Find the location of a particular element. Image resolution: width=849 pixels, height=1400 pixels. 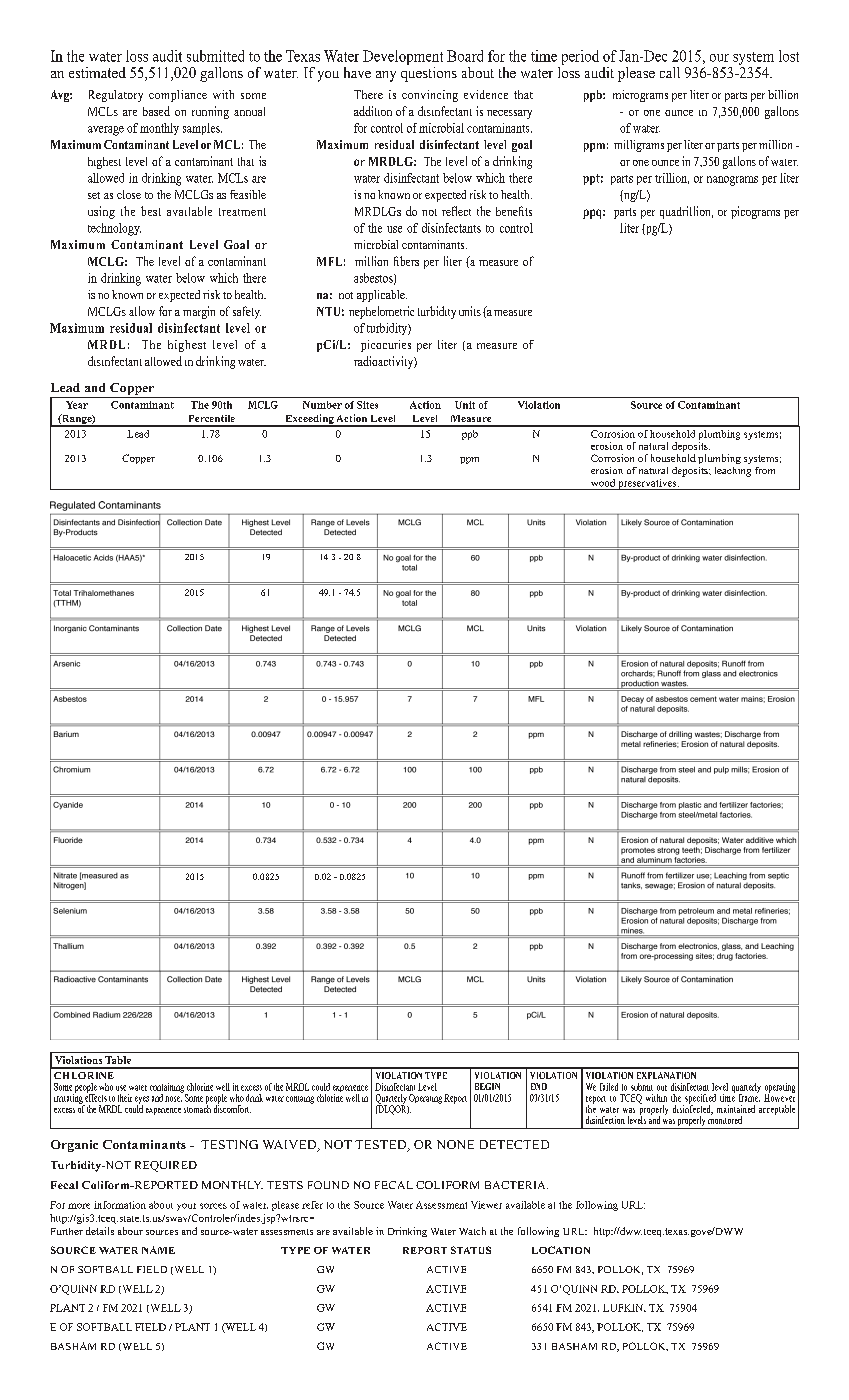

call is located at coordinates (670, 72).
